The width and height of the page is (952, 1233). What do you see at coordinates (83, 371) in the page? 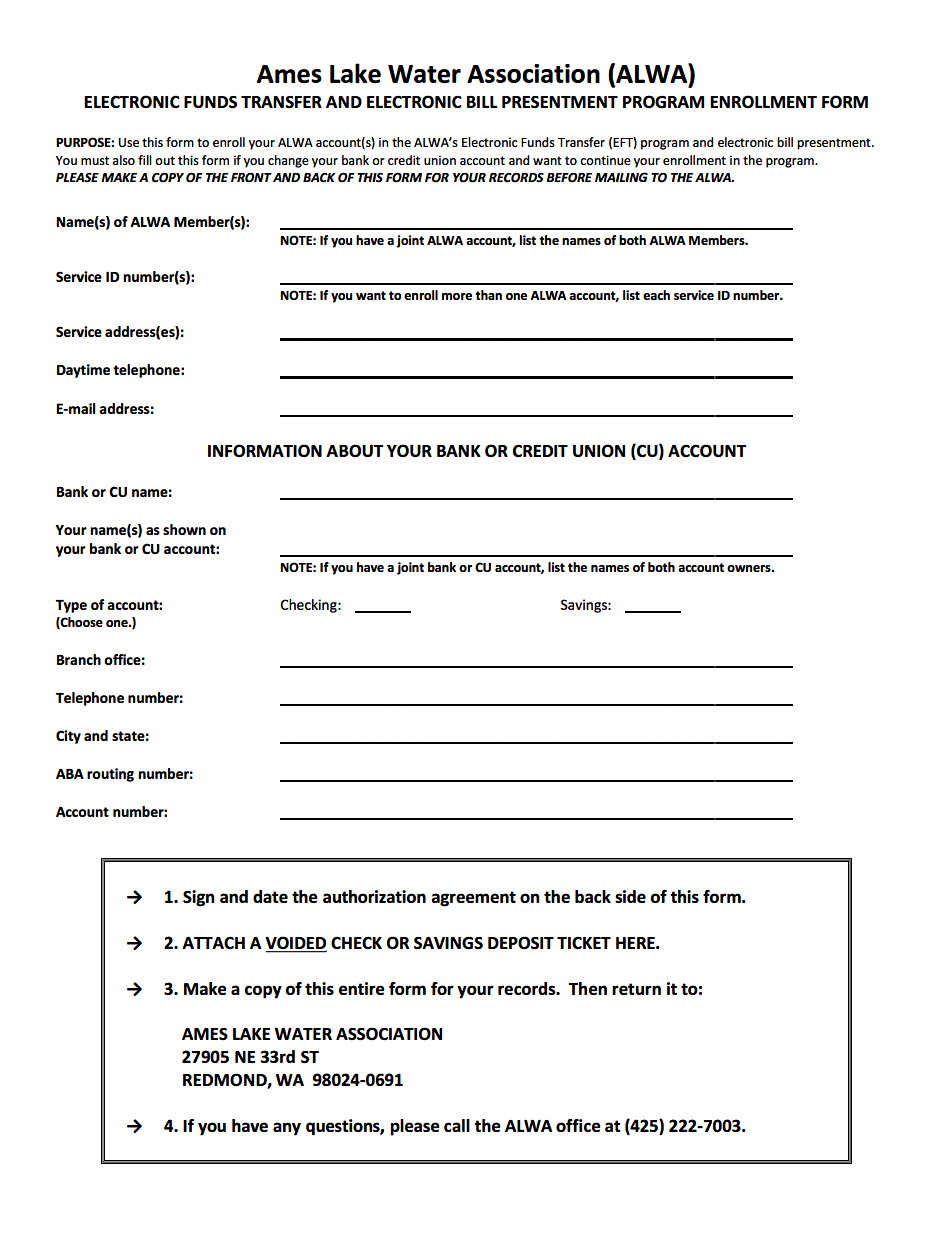
I see `Daytime` at bounding box center [83, 371].
